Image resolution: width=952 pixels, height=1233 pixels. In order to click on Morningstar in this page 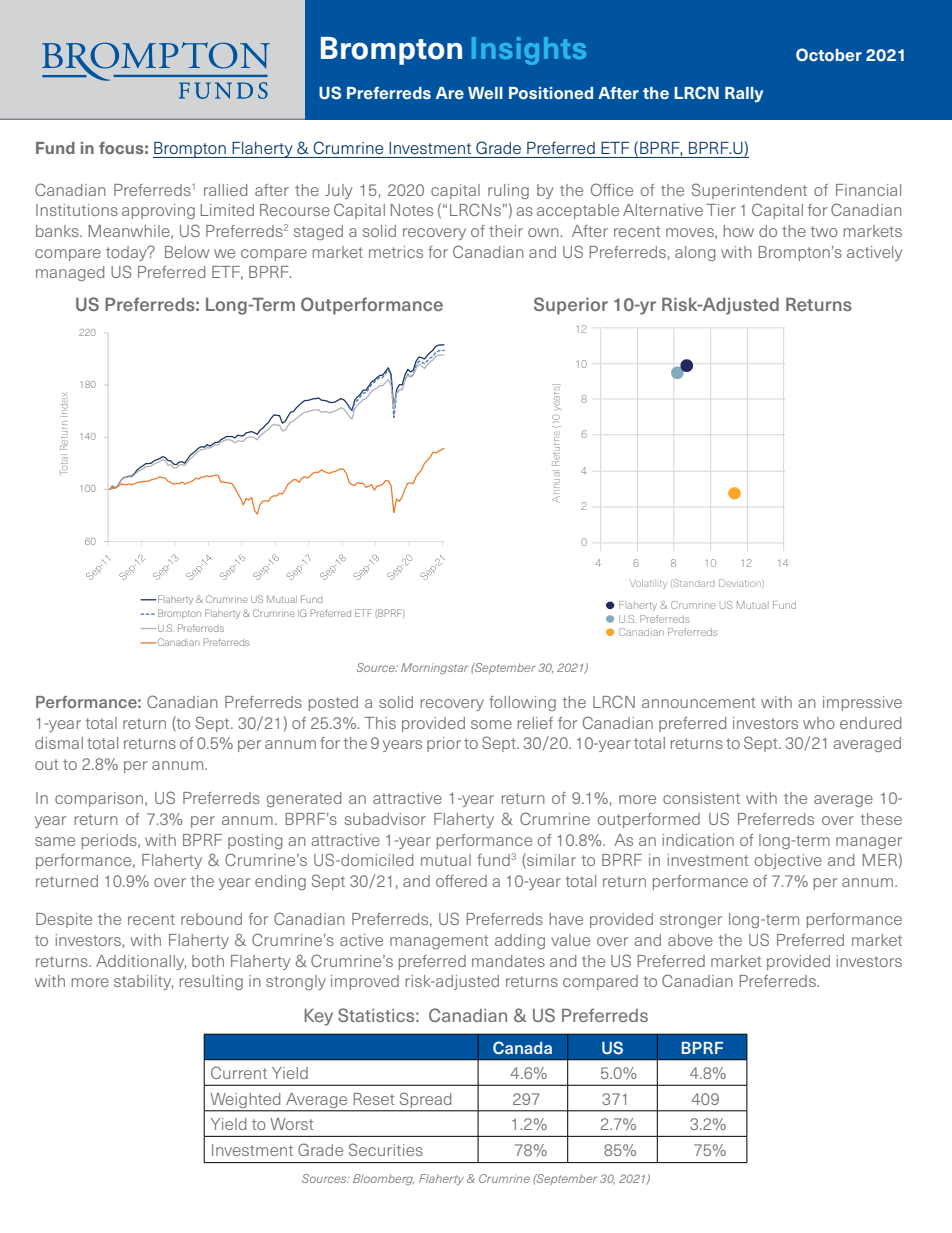, I will do `click(434, 669)`.
